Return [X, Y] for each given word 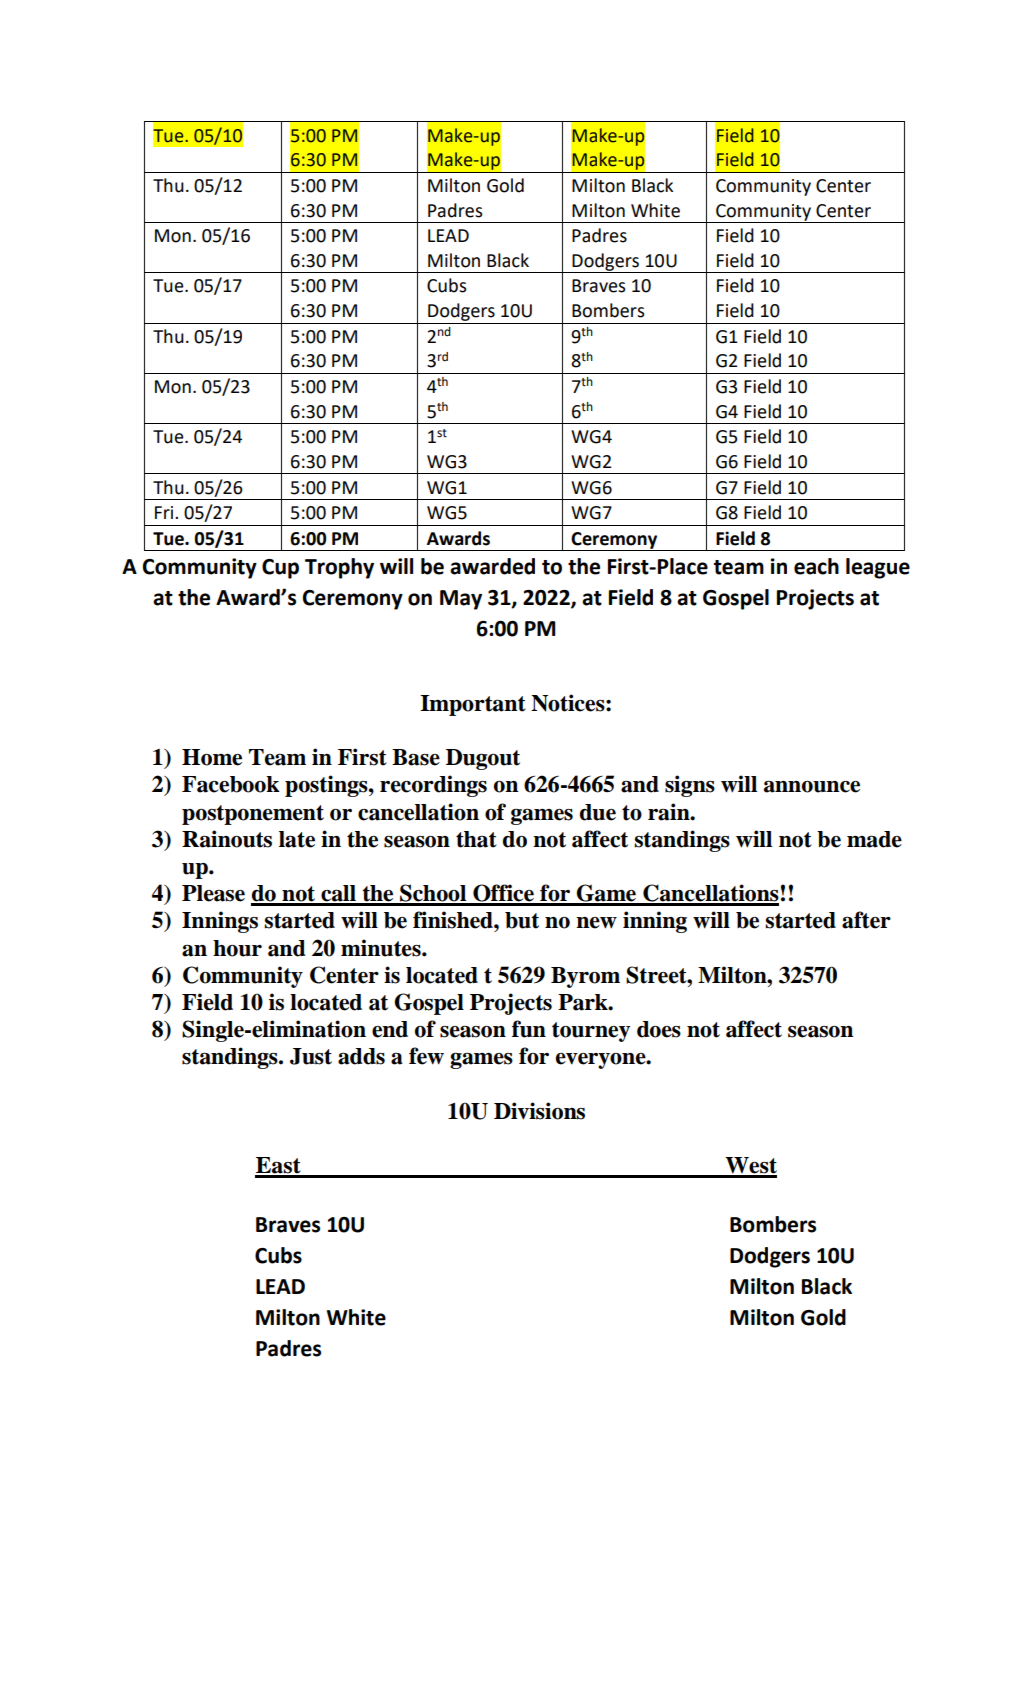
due [598, 812]
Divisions [539, 1111]
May [461, 600]
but [522, 920]
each [816, 566]
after [866, 920]
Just [311, 1056]
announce [812, 786]
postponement [253, 815]
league [878, 568]
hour [237, 948]
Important [473, 705]
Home [212, 757]
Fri [165, 512]
